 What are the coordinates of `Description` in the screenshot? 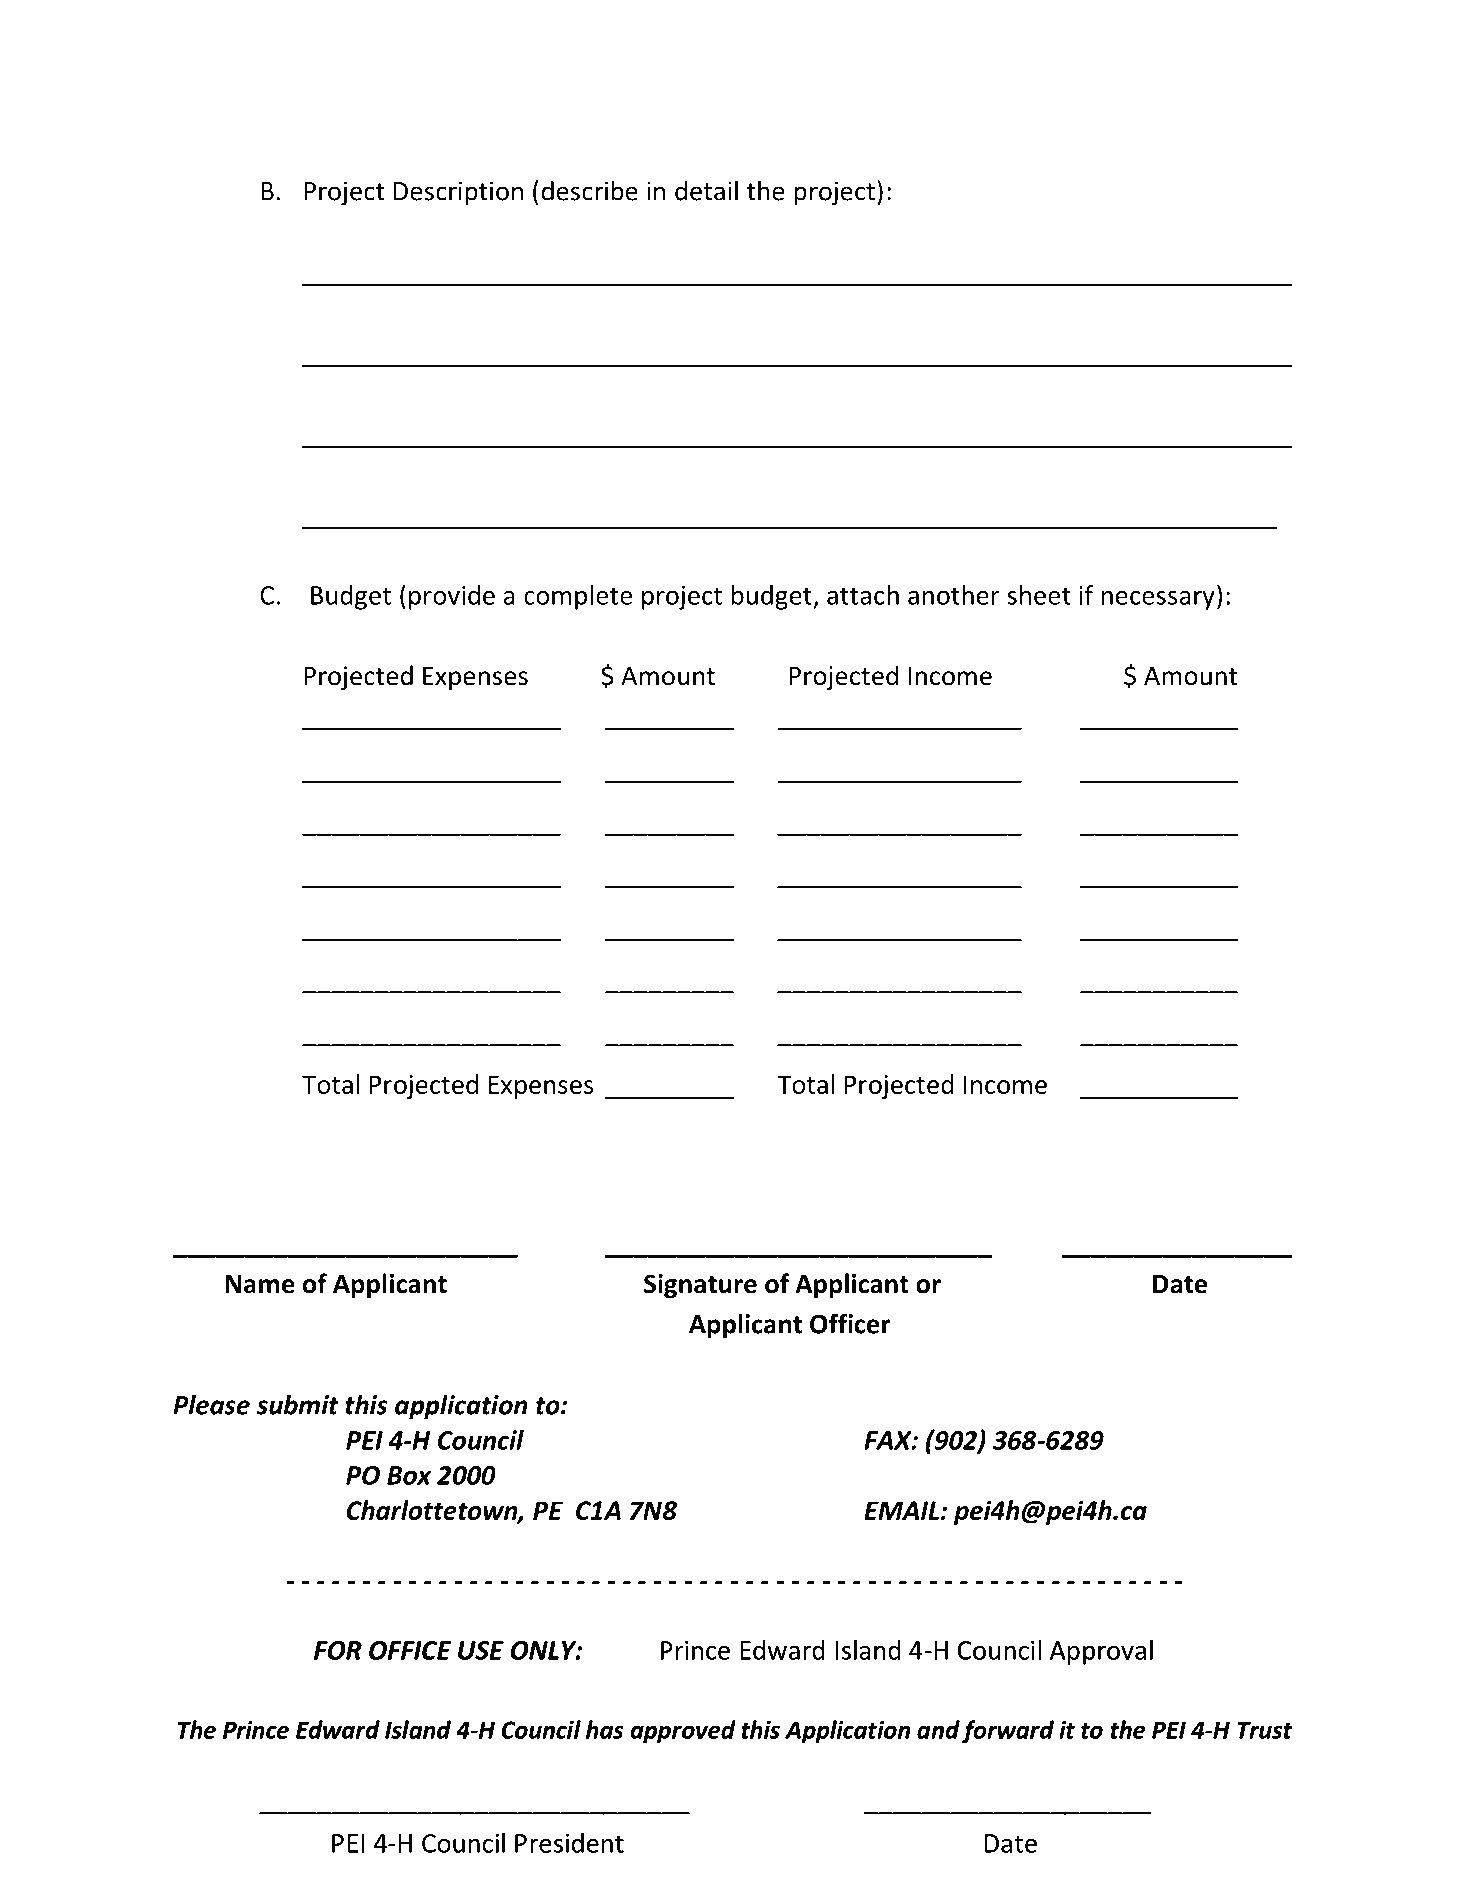 It's located at (458, 193).
